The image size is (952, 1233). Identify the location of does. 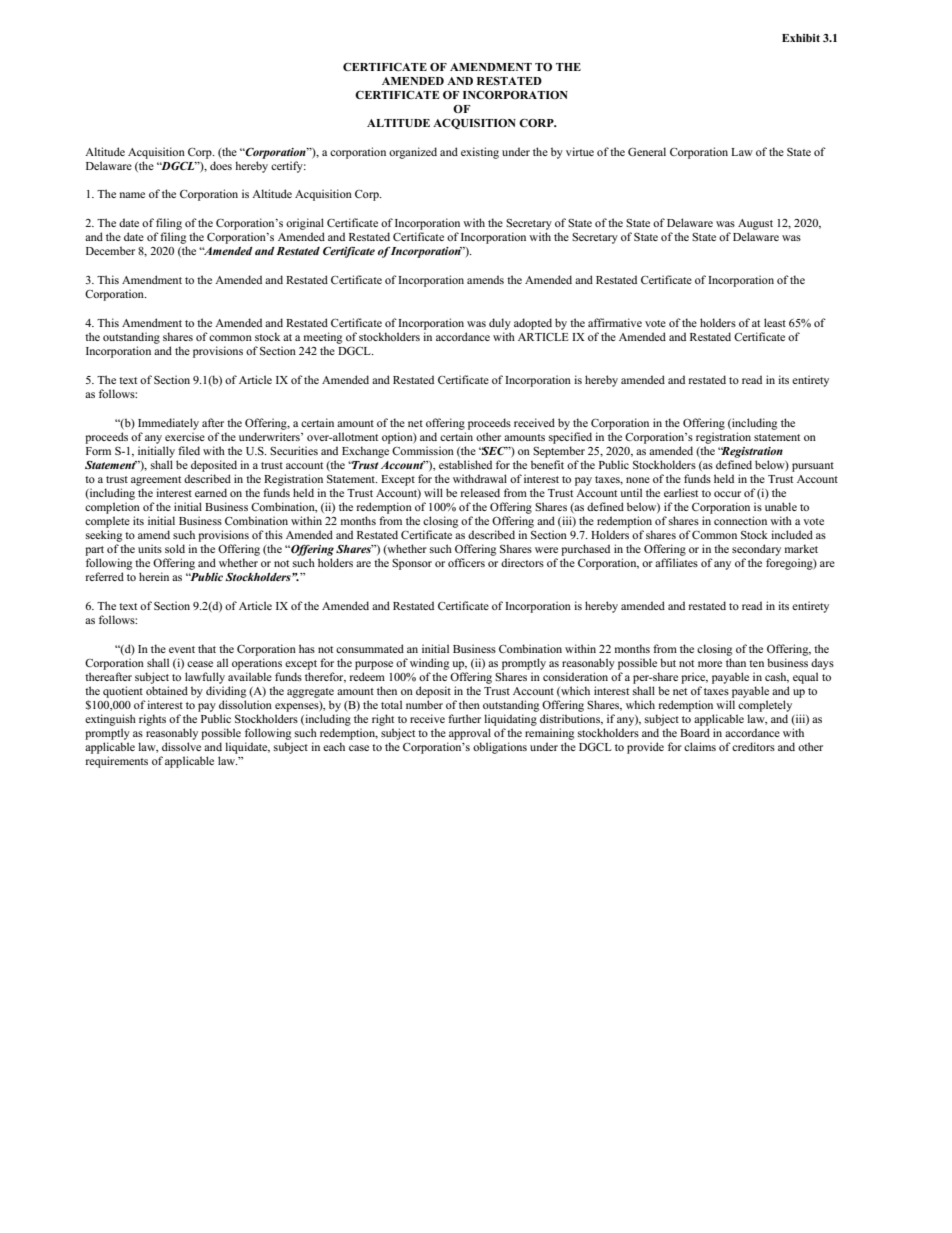
(221, 165).
